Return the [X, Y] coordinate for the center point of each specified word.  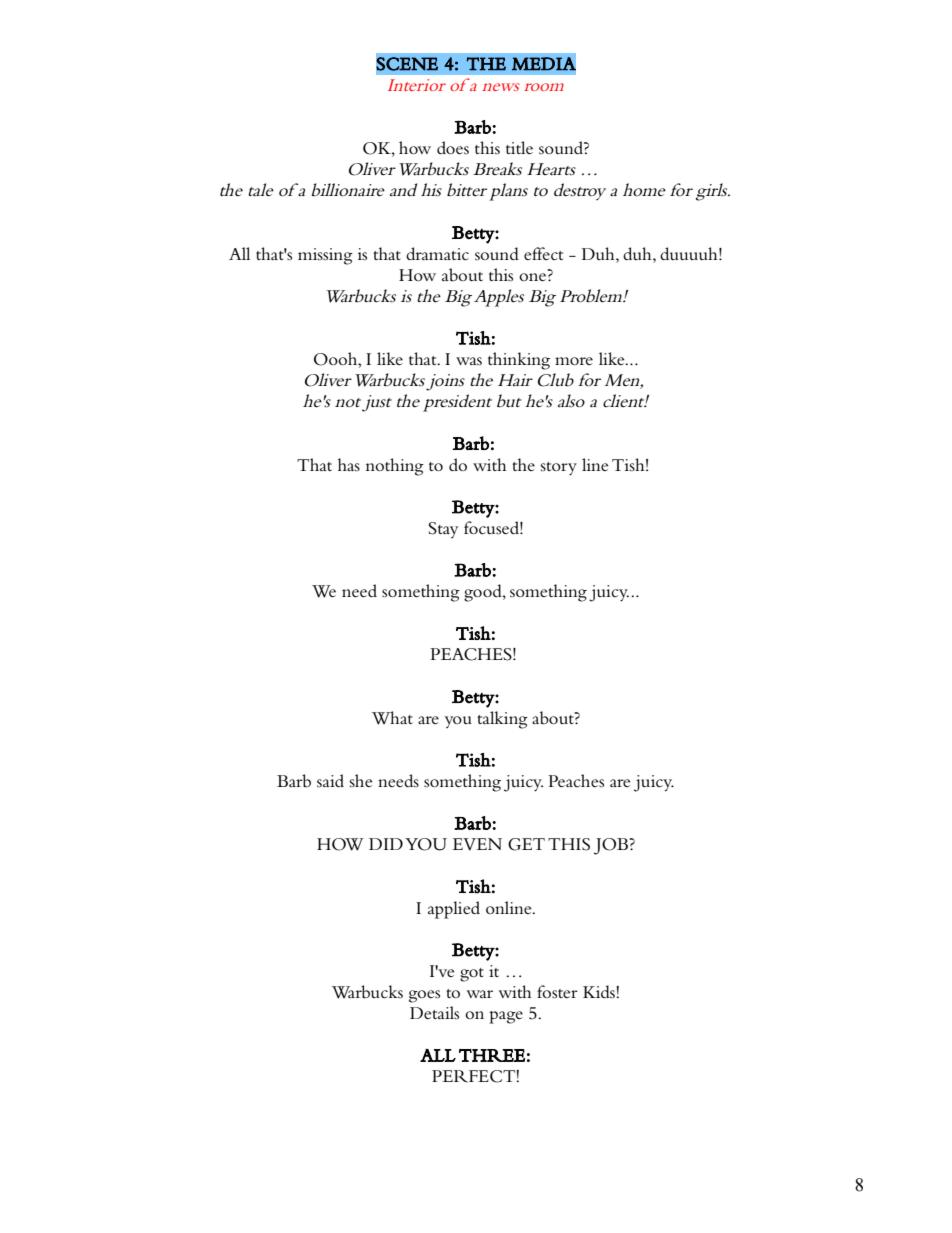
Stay [443, 530]
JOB [612, 846]
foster [557, 992]
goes [424, 996]
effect [543, 254]
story [559, 469]
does [453, 148]
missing [325, 256]
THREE [492, 1055]
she [361, 780]
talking [502, 720]
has [349, 464]
